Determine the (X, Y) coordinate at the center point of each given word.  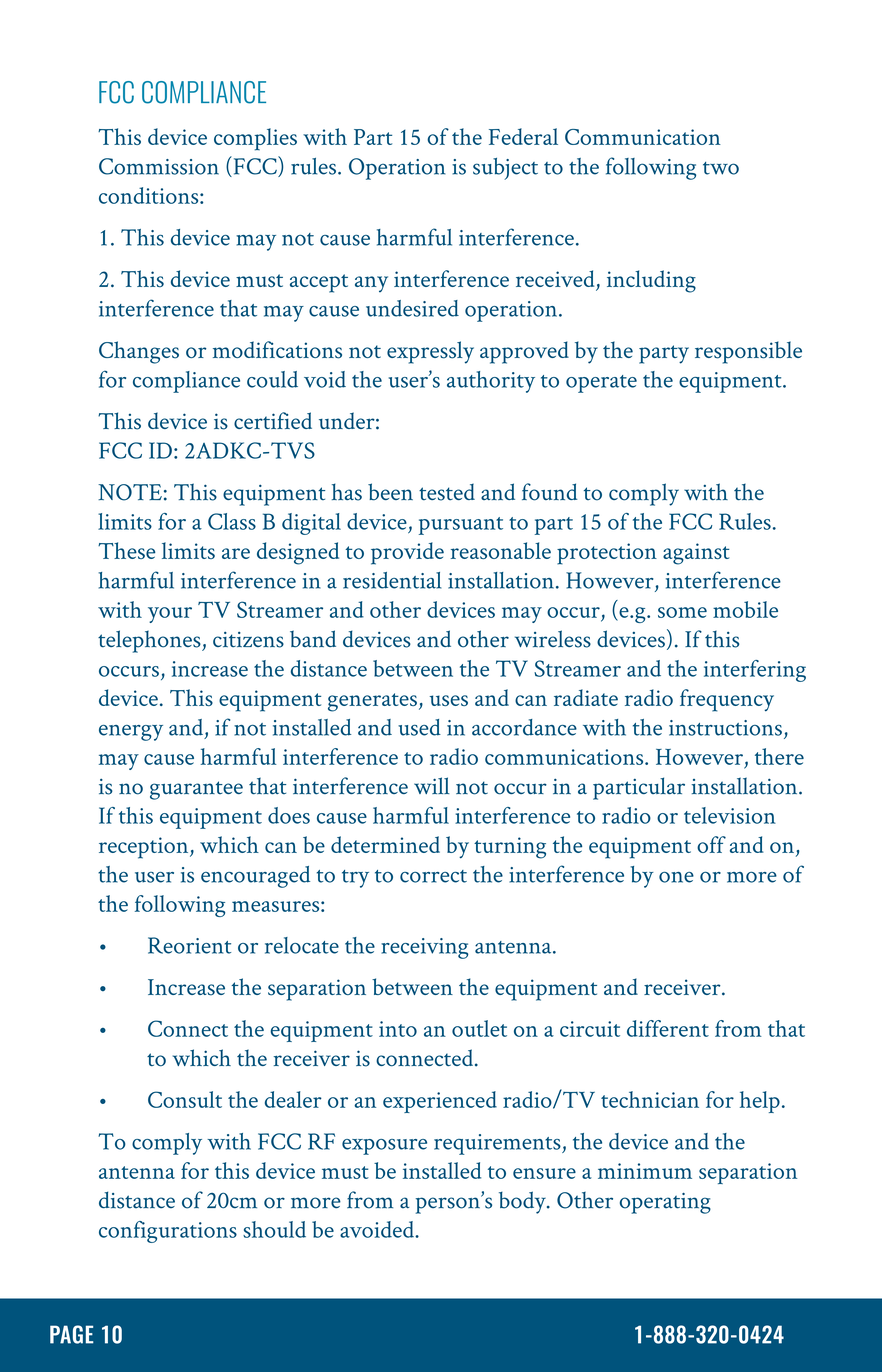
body (523, 1202)
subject (505, 169)
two (721, 168)
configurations (168, 1232)
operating (665, 1203)
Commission (159, 166)
